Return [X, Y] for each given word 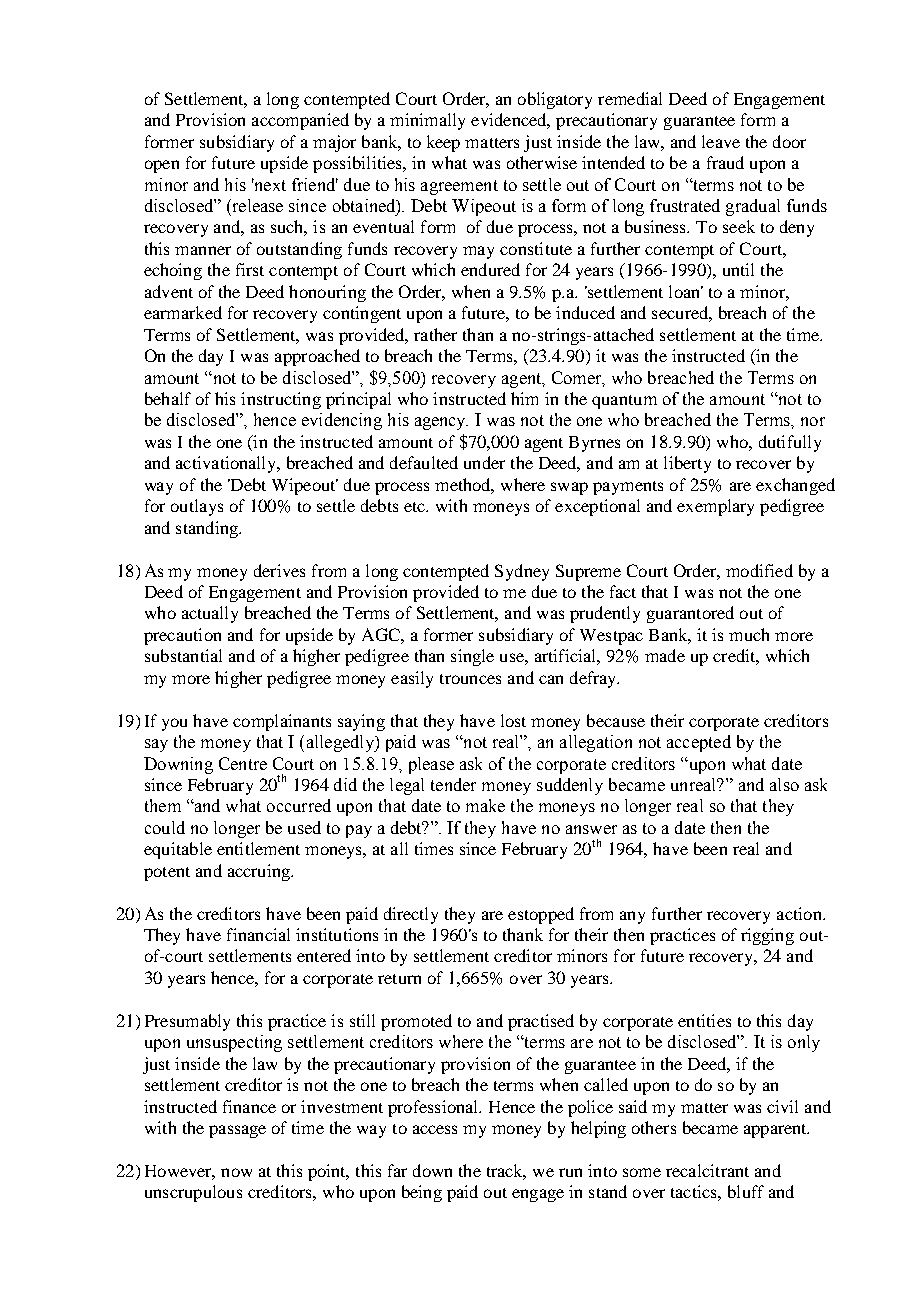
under [484, 462]
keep [443, 143]
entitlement [258, 848]
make [485, 805]
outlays [197, 507]
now [236, 1172]
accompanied [300, 121]
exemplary [715, 507]
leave [721, 141]
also [784, 784]
